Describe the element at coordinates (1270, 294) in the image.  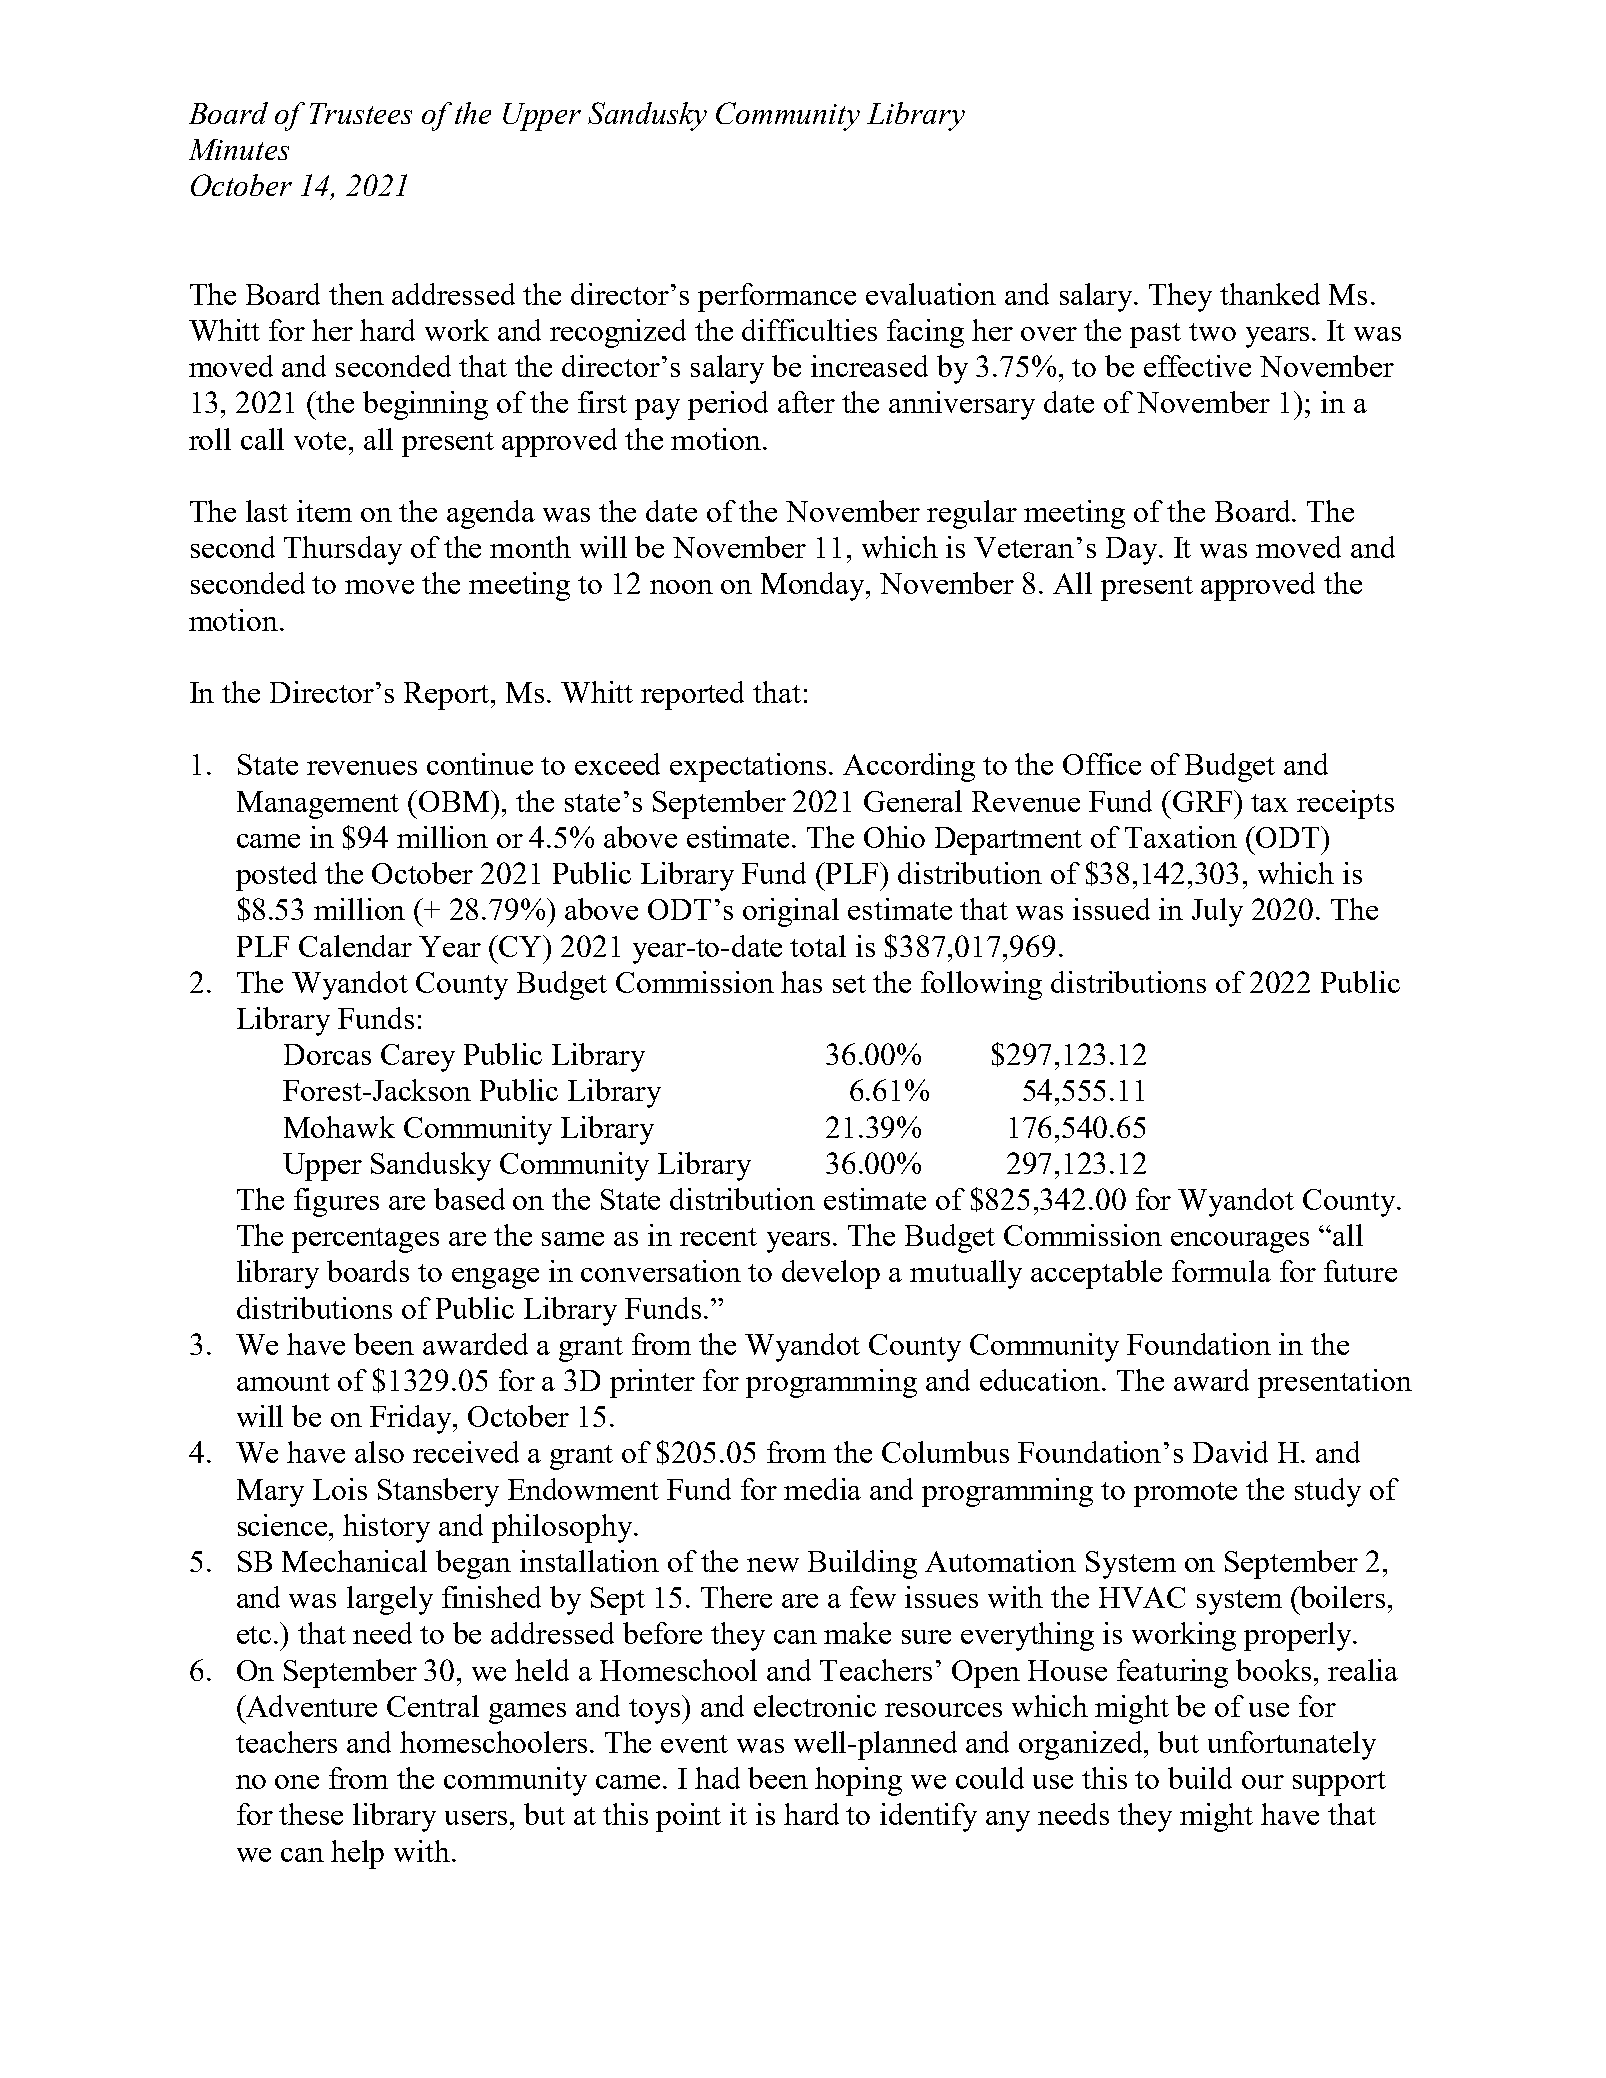
I see `thanked` at that location.
